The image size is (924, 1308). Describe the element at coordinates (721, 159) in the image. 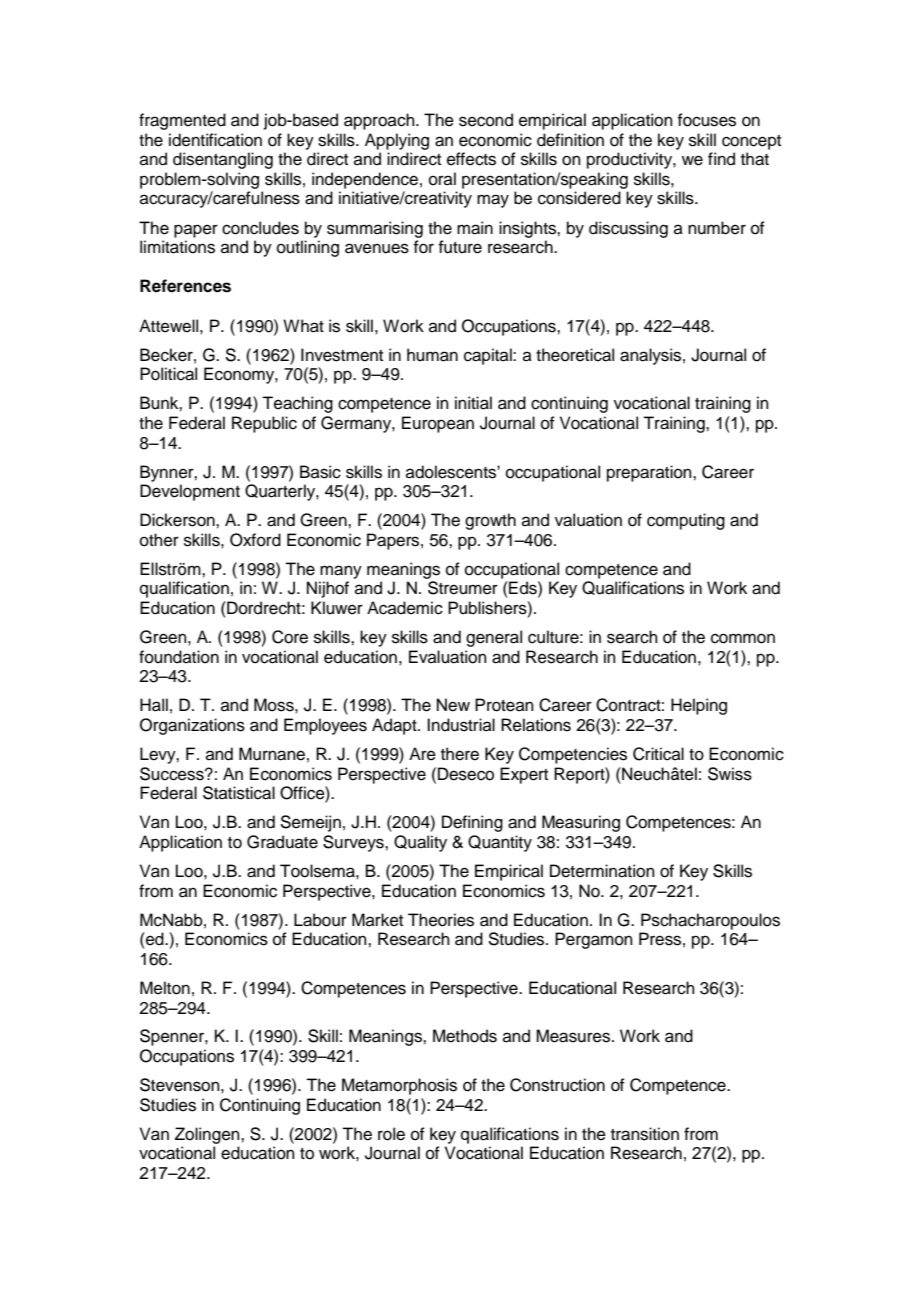

I see `find` at that location.
